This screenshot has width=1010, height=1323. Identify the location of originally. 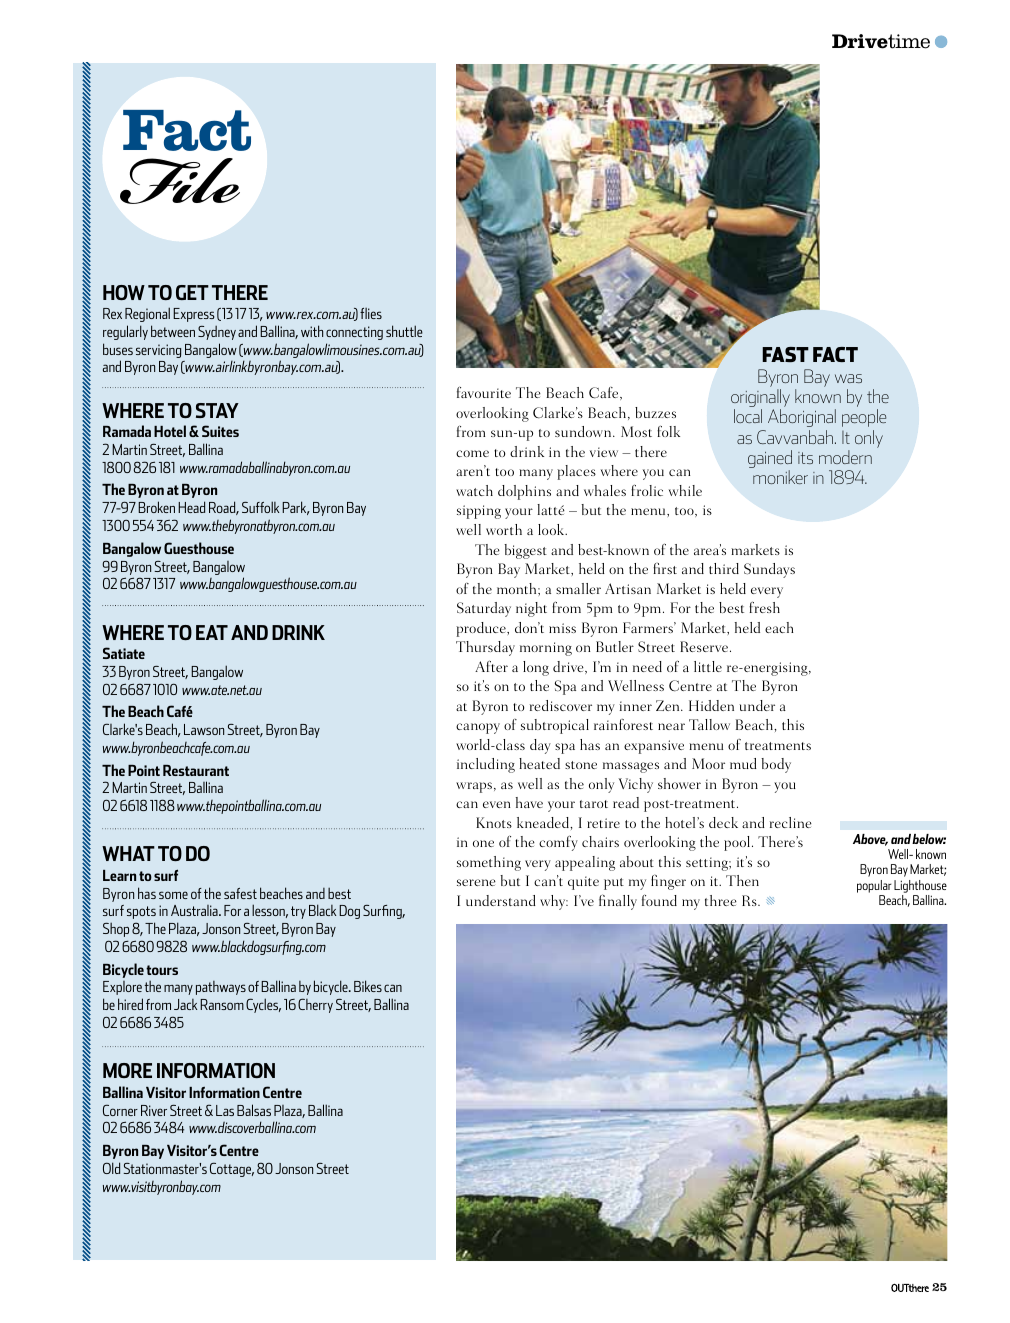
(760, 399).
